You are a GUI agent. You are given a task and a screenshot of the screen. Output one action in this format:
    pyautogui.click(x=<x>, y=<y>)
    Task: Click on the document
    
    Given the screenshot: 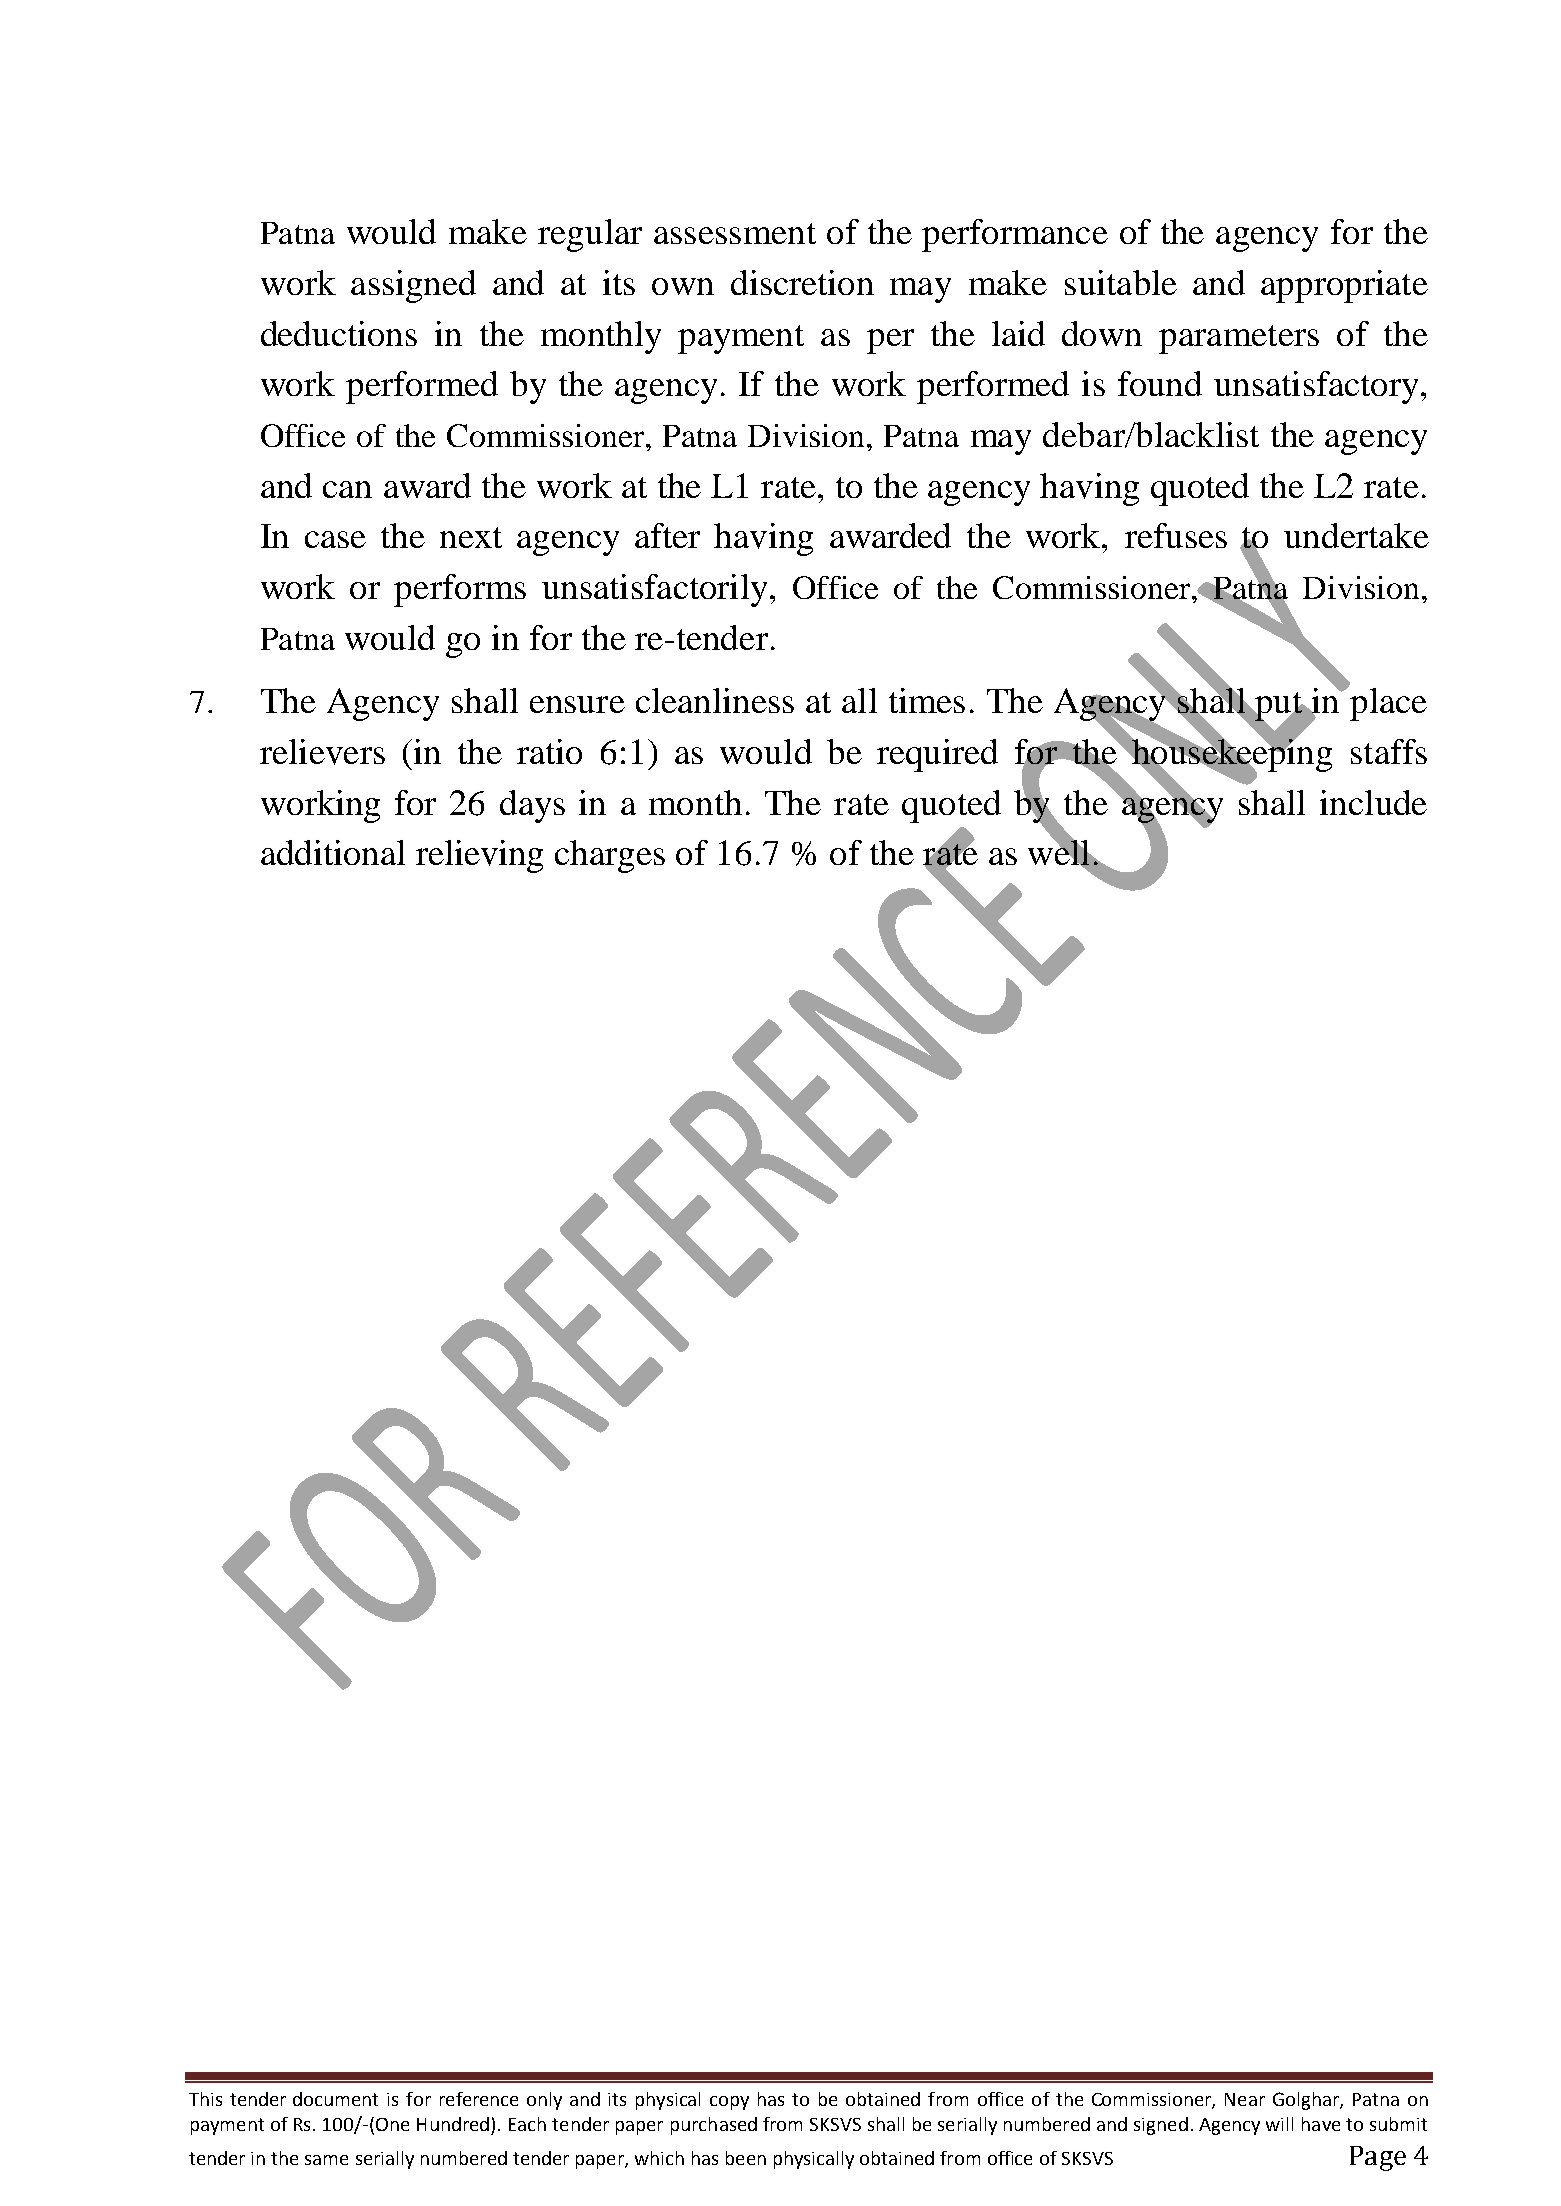 What is the action you would take?
    pyautogui.click(x=335, y=2099)
